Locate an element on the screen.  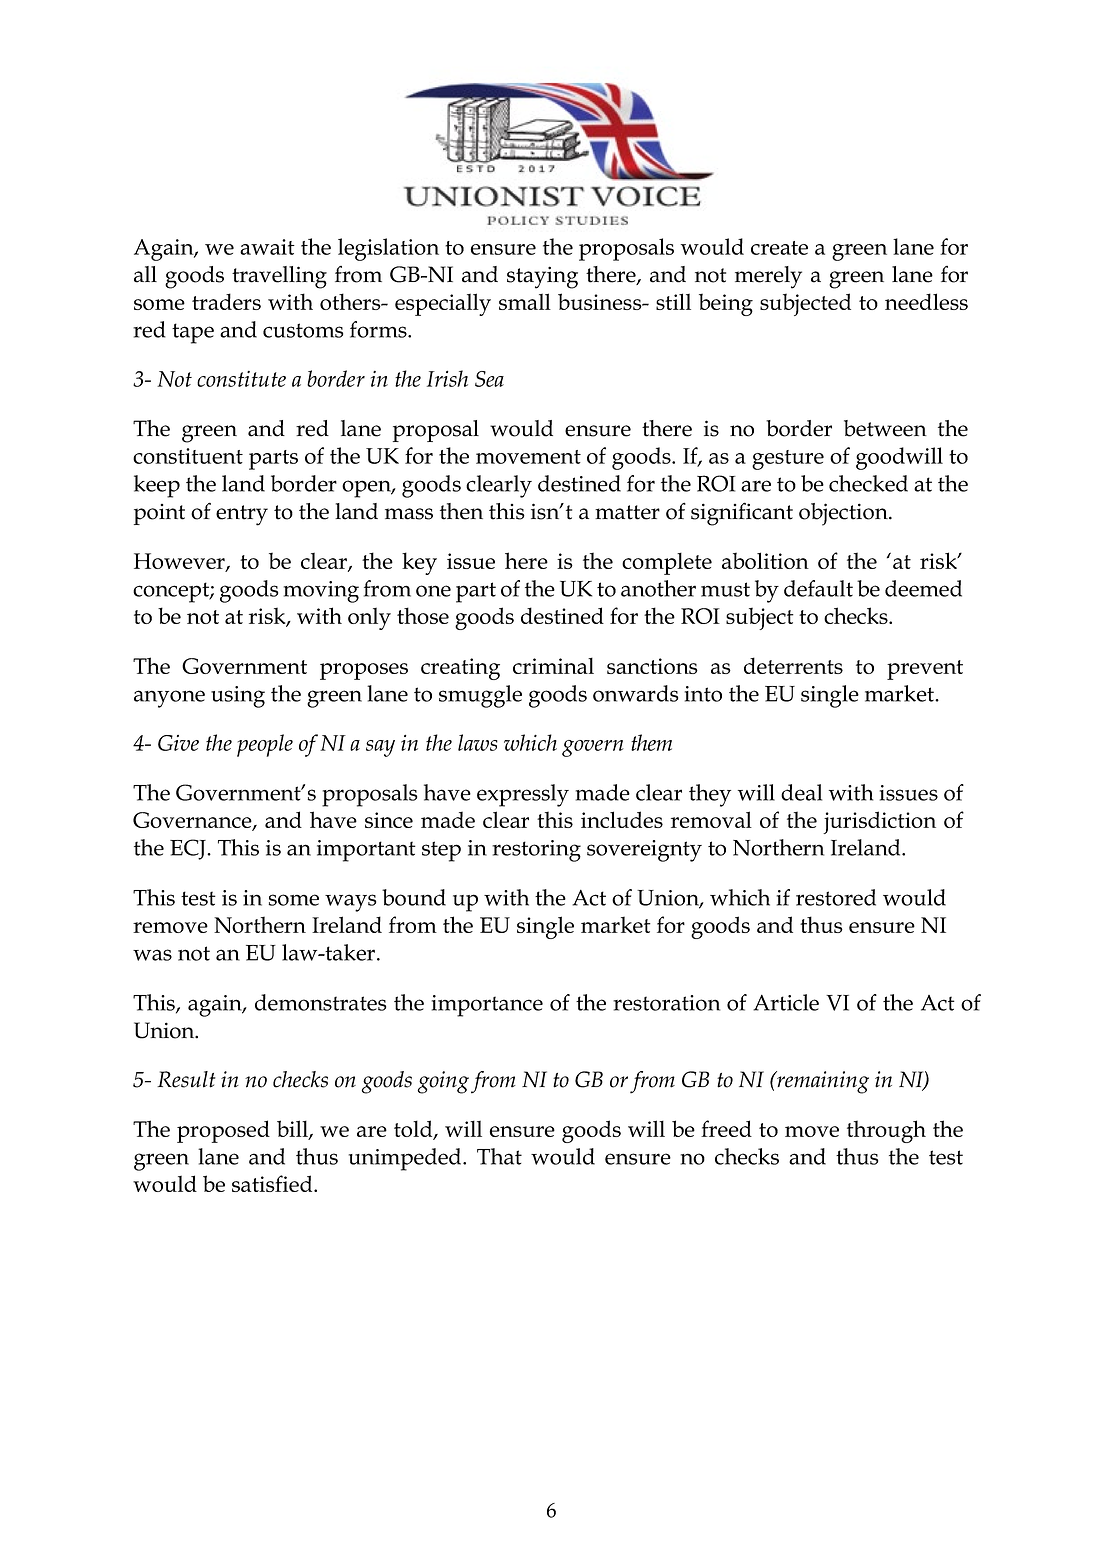
objection is located at coordinates (844, 514).
